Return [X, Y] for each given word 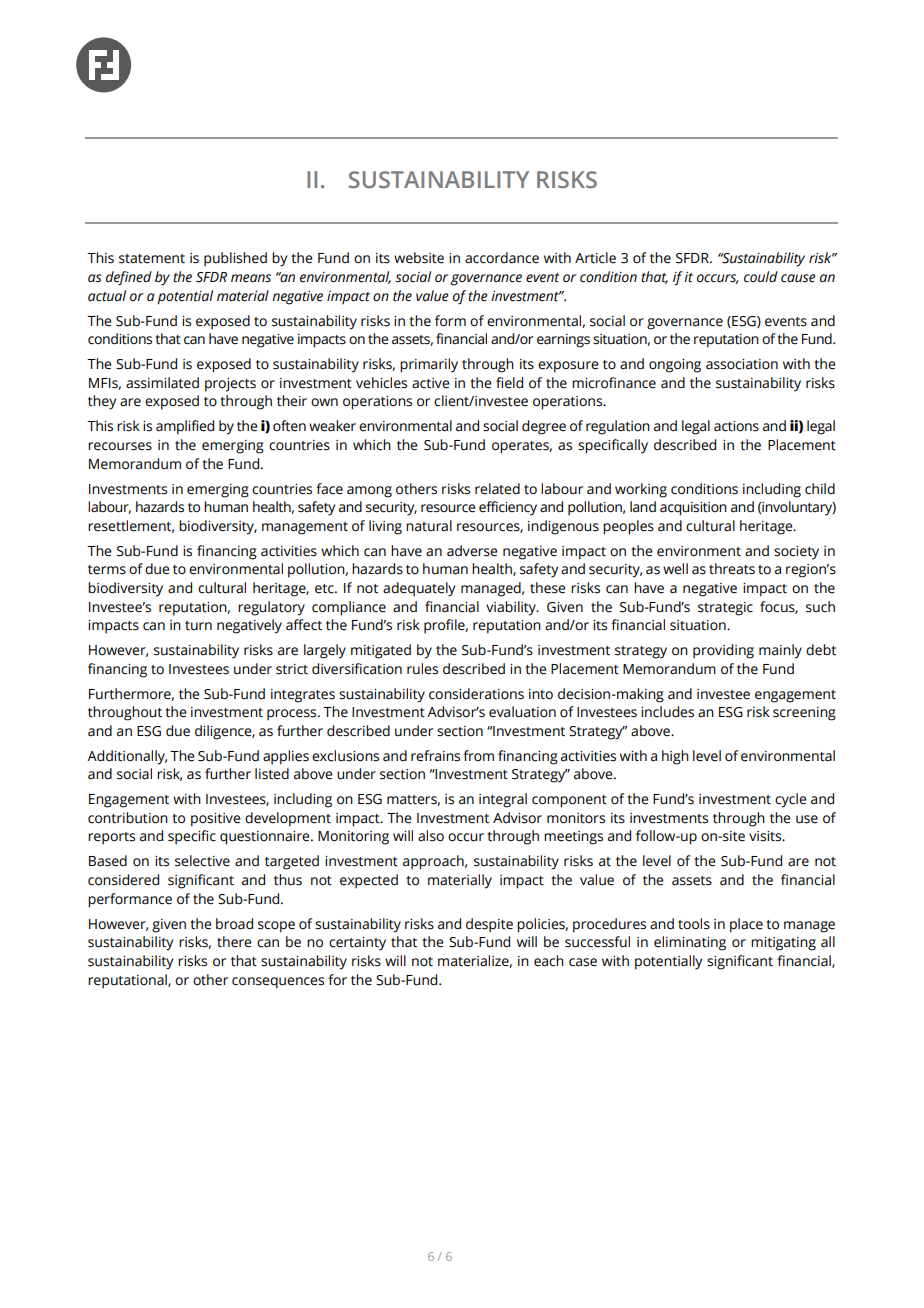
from [478, 756]
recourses [120, 446]
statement [152, 259]
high [675, 757]
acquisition [693, 509]
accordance [502, 258]
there [234, 942]
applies [286, 757]
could [761, 277]
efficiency [508, 508]
